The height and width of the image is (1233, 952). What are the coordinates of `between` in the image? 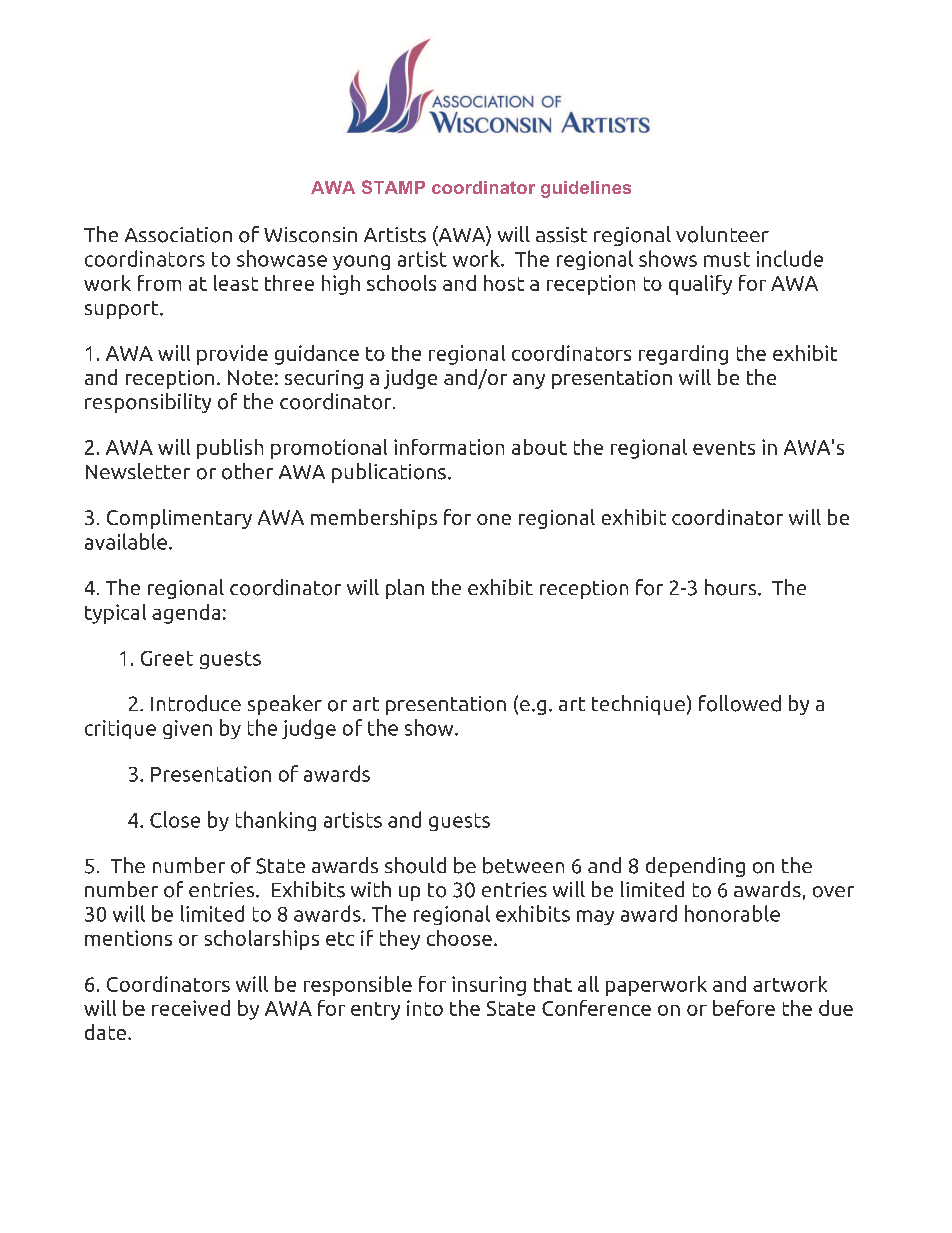 It's located at (523, 865).
